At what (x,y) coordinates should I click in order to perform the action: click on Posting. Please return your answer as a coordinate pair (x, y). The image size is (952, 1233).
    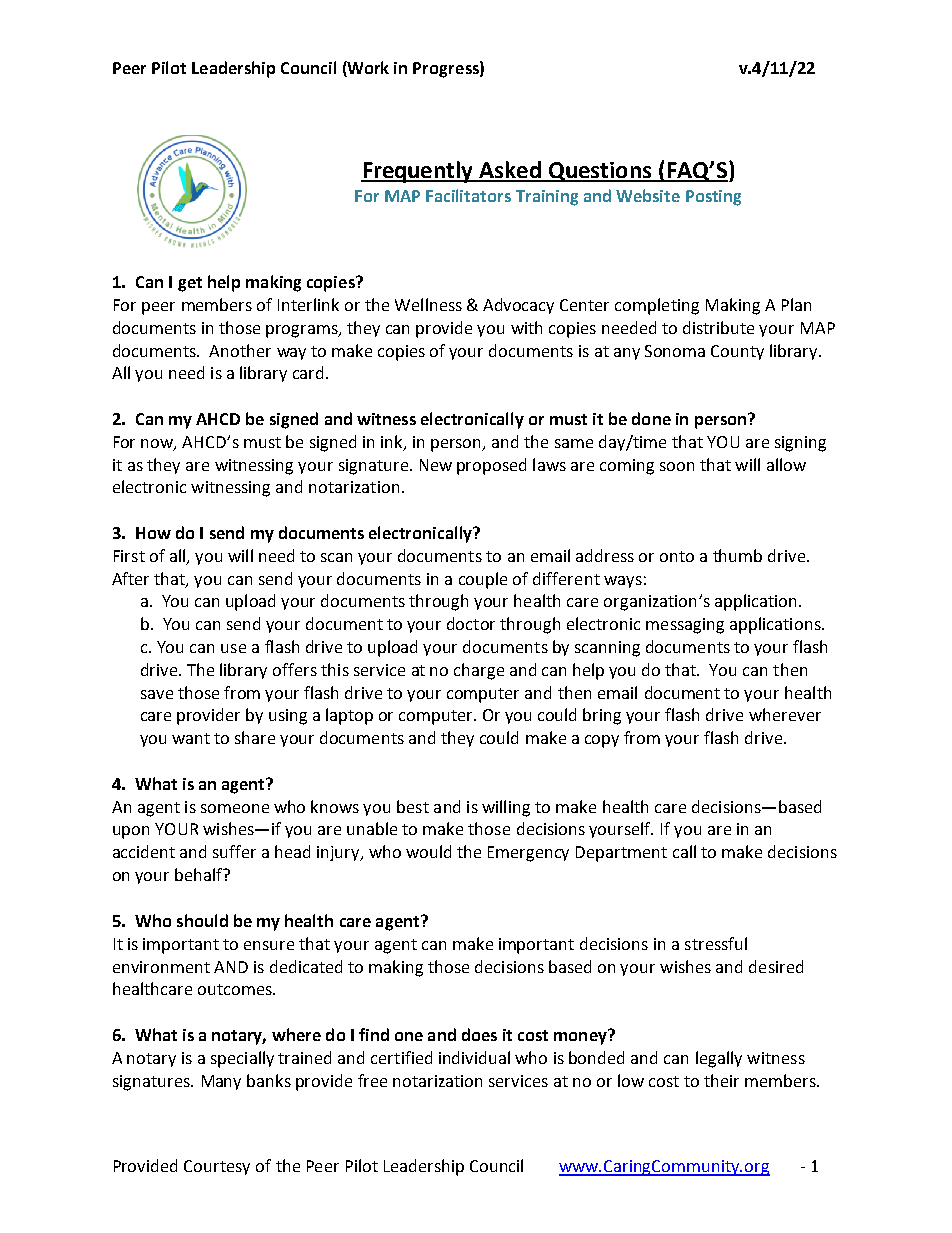
    Looking at the image, I should click on (713, 198).
